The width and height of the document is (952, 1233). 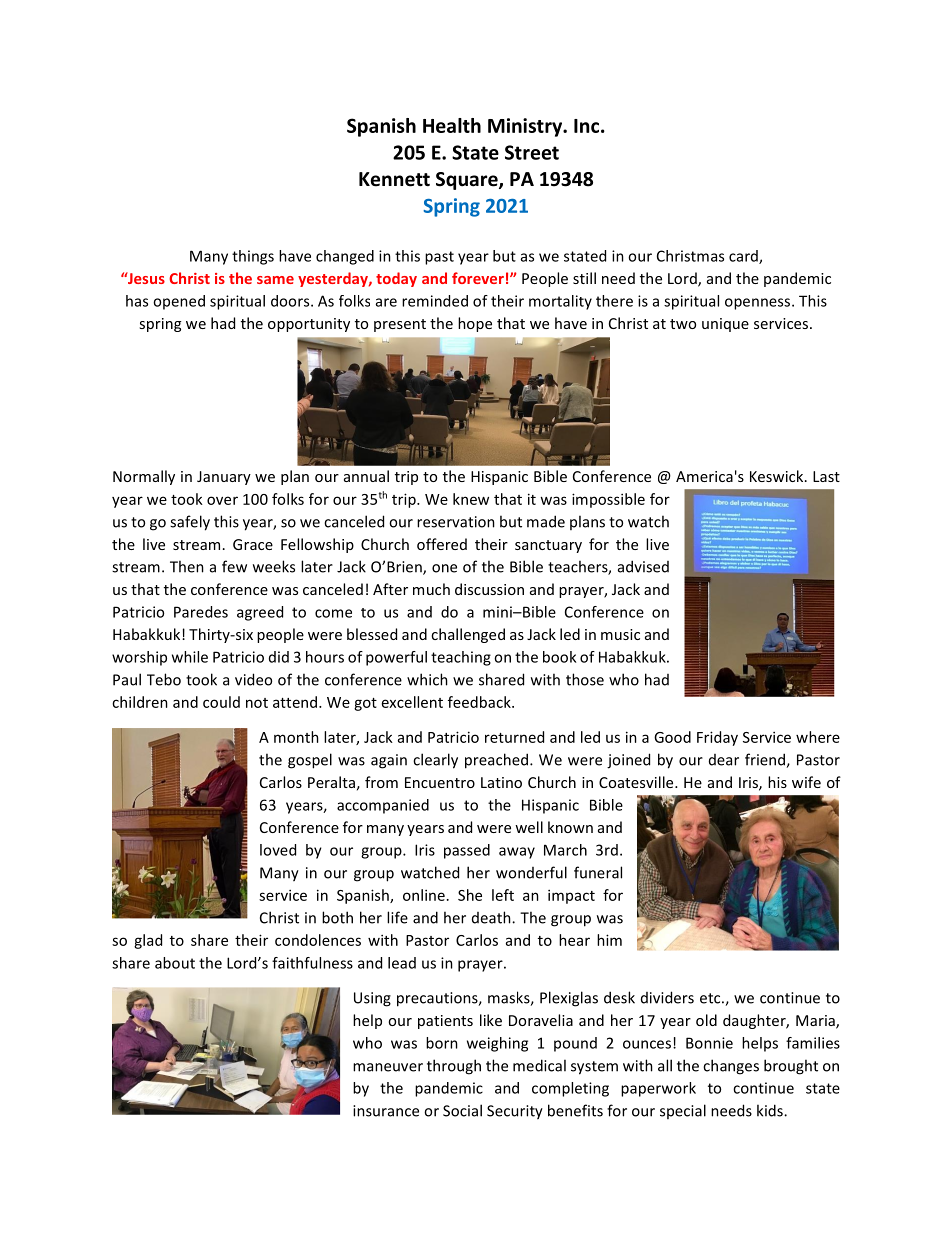 I want to click on dear, so click(x=724, y=760).
